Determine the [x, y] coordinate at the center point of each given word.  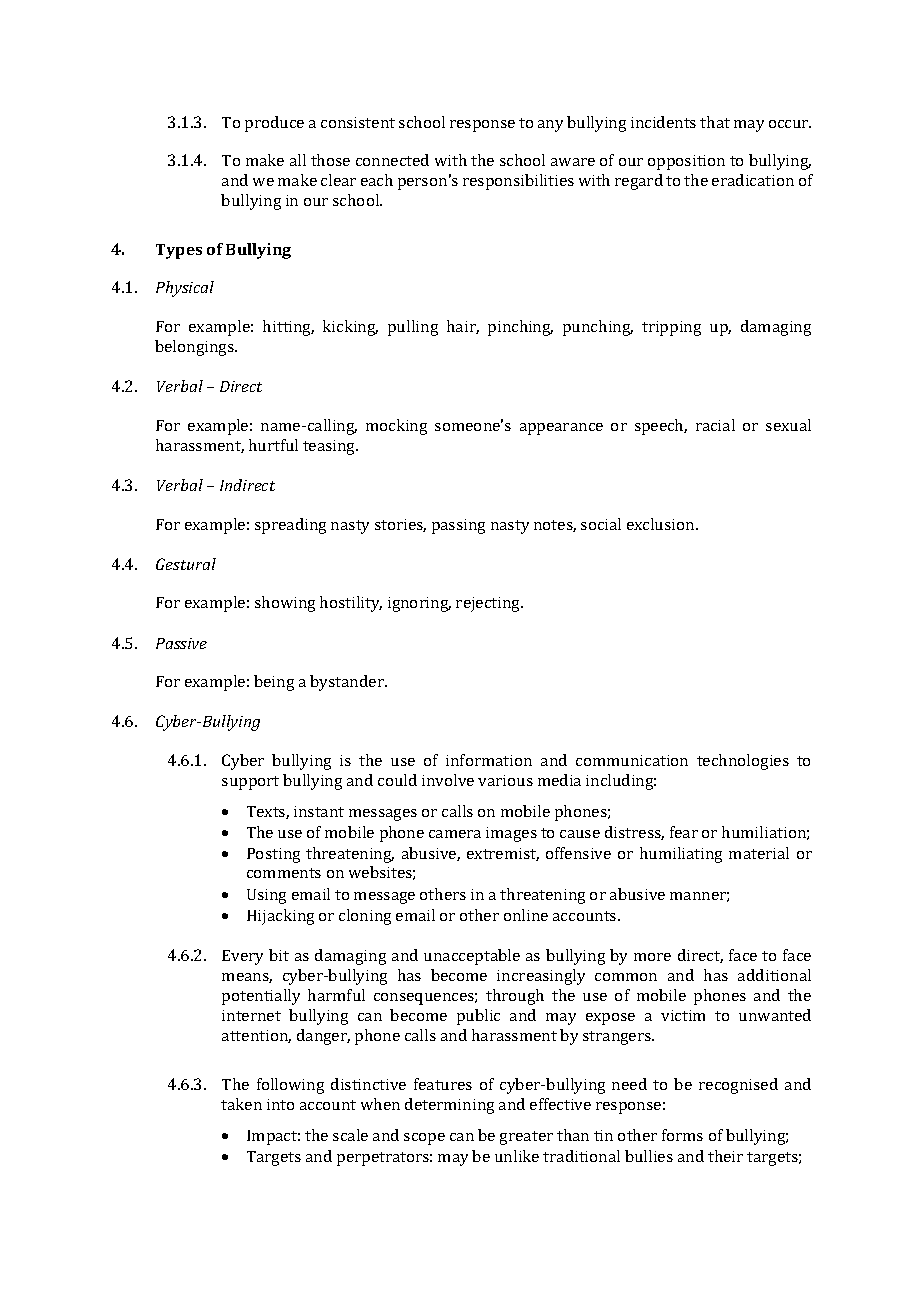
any [550, 126]
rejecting [489, 604]
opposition [686, 162]
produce [274, 124]
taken [241, 1104]
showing [285, 604]
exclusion [662, 524]
